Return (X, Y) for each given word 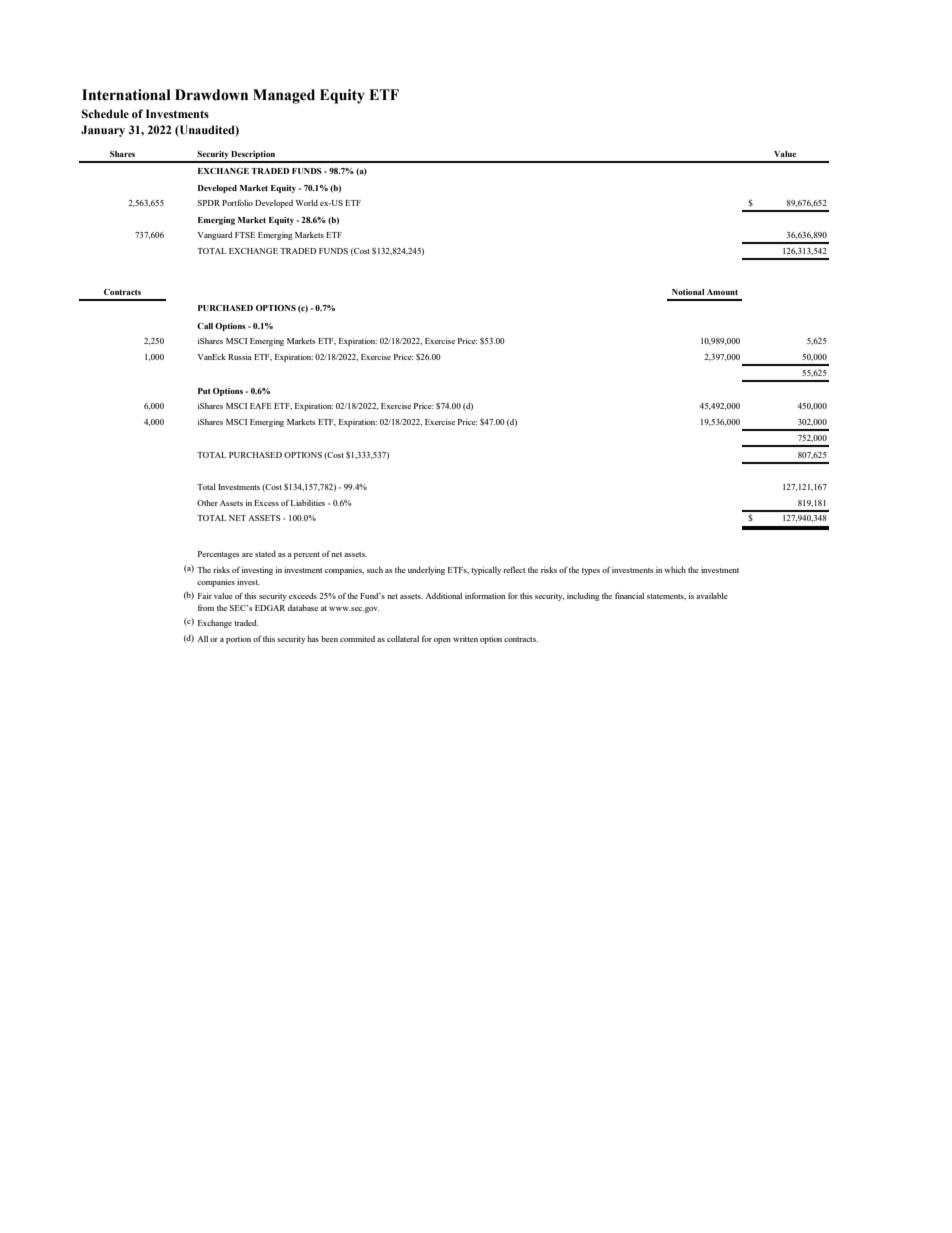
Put (204, 391)
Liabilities (308, 503)
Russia (240, 357)
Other (207, 503)
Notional (688, 292)
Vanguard (214, 236)
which (675, 570)
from (206, 607)
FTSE (245, 235)
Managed (284, 96)
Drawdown (211, 95)
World (306, 203)
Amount (722, 292)
